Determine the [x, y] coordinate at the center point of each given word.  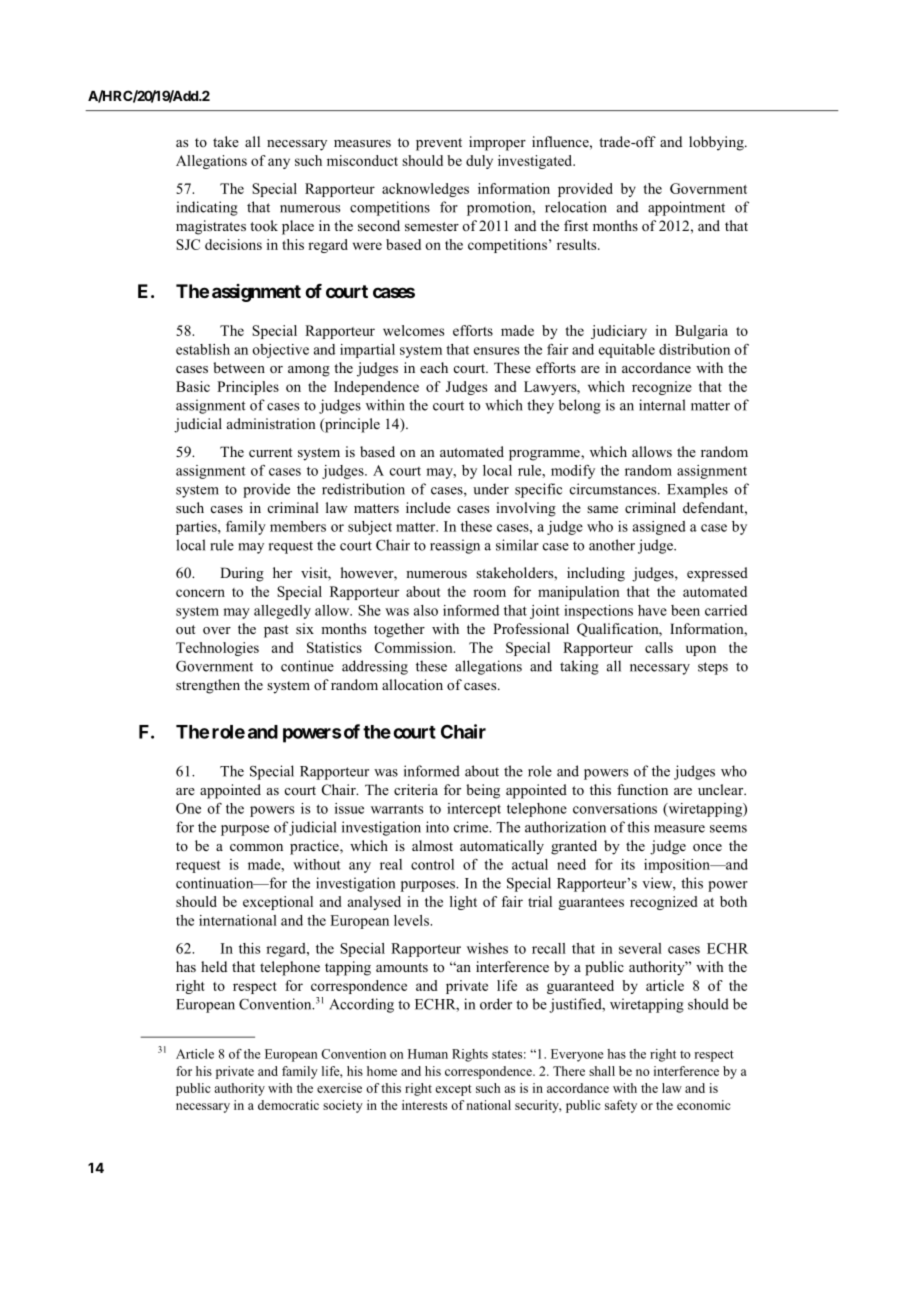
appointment [686, 208]
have [652, 610]
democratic [288, 1105]
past [276, 631]
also [426, 610]
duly [479, 162]
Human [428, 1054]
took [264, 225]
